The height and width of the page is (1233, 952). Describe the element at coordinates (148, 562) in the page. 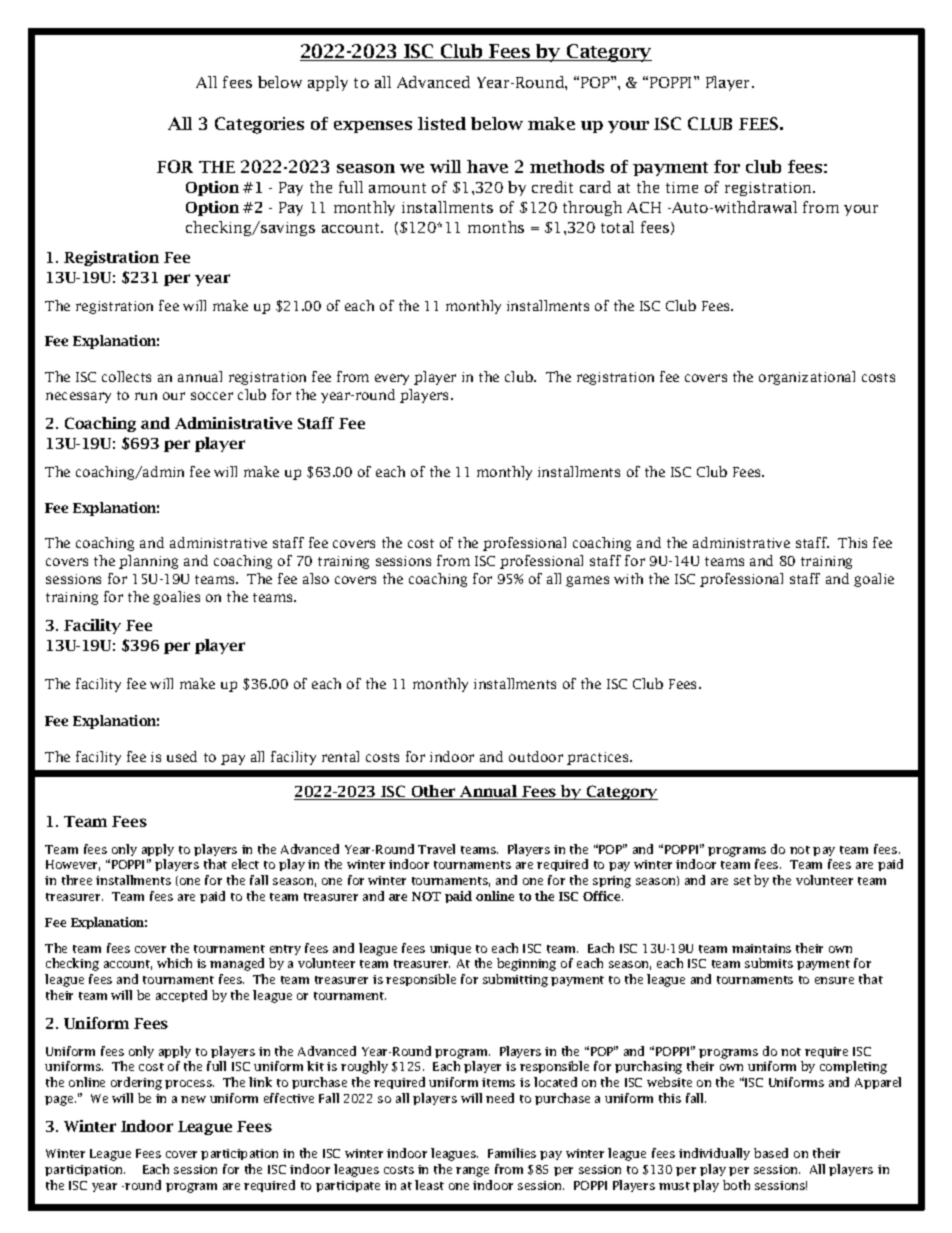

I see `planning` at that location.
